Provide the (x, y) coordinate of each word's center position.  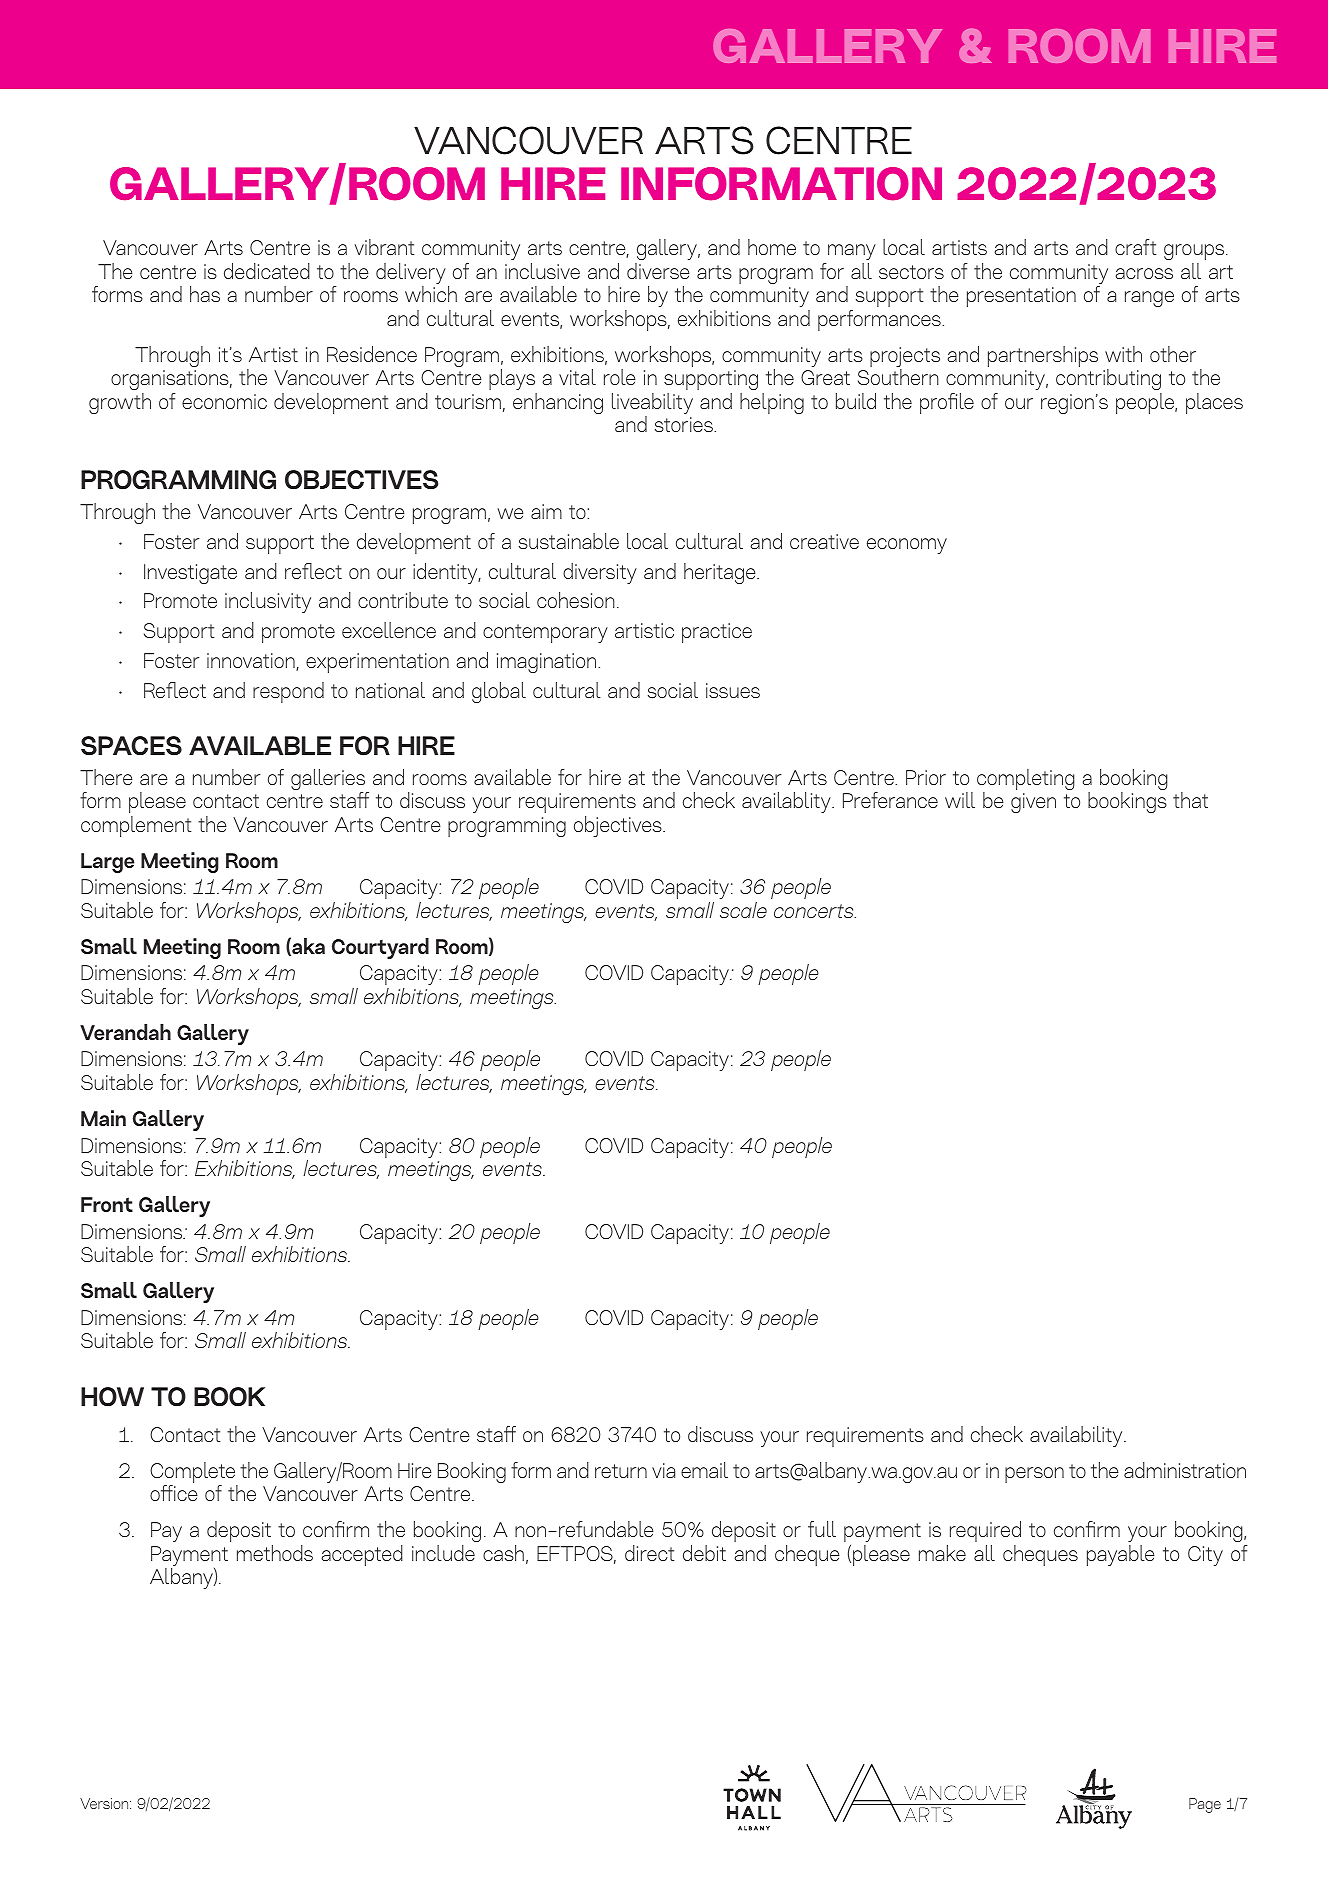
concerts (815, 911)
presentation (1021, 297)
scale (743, 910)
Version (105, 1803)
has (205, 294)
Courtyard (380, 948)
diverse (658, 271)
